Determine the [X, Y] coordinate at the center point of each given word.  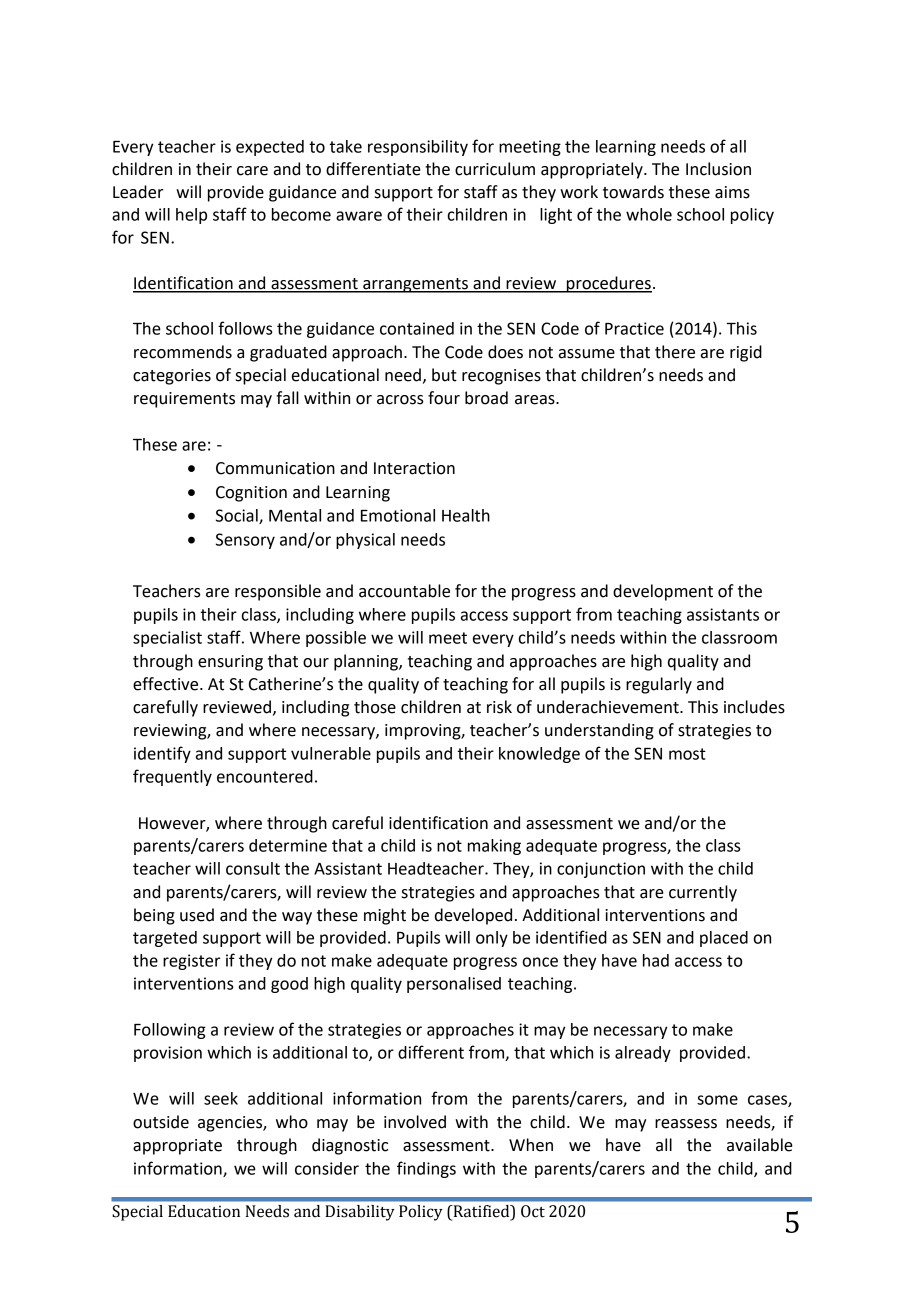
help [191, 216]
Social [238, 516]
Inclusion [718, 169]
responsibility [418, 148]
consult [253, 868]
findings [426, 1169]
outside [161, 1122]
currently [703, 893]
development [663, 592]
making [494, 847]
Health [466, 515]
